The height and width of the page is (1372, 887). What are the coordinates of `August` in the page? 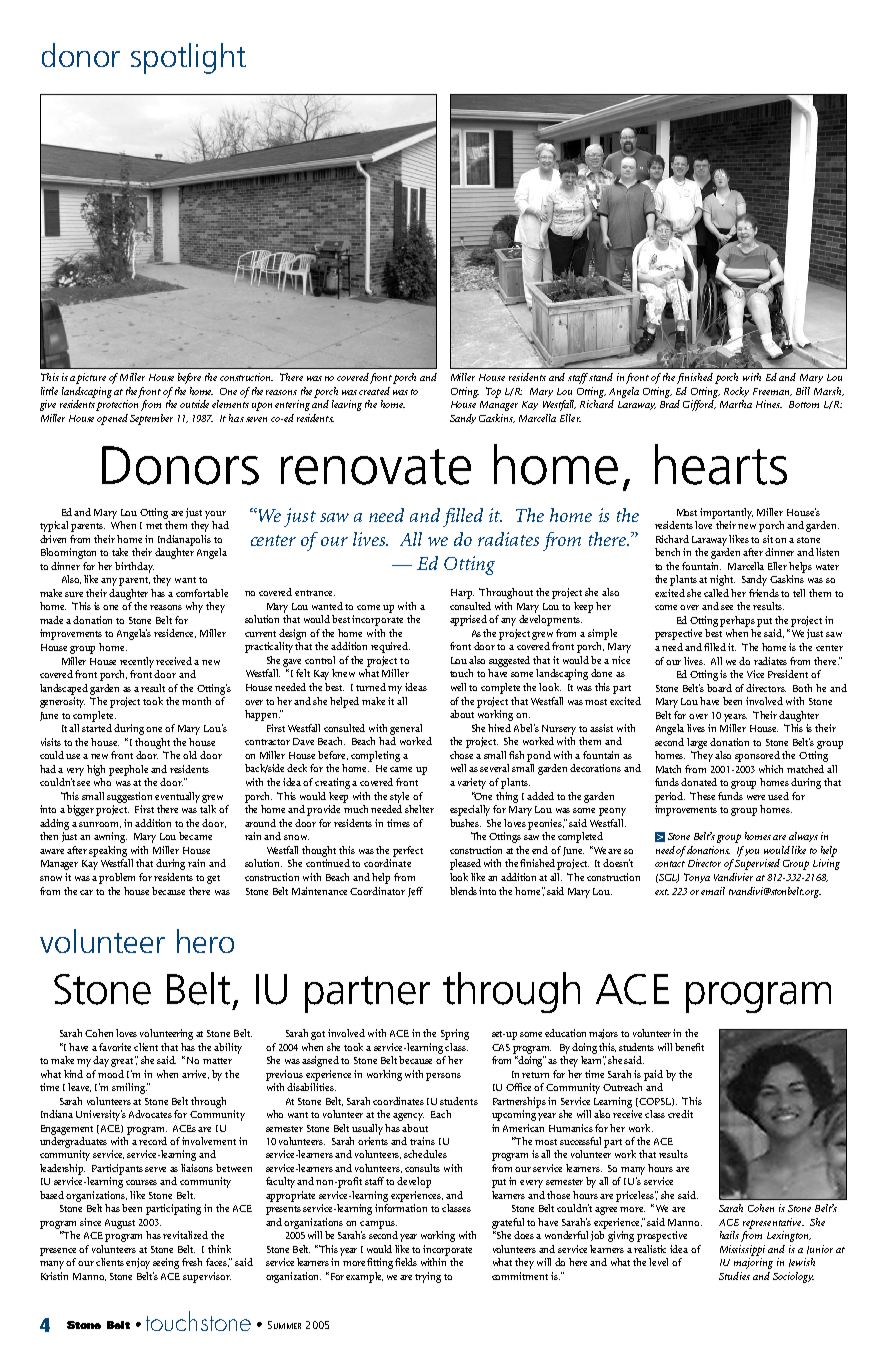 It's located at (120, 1224).
